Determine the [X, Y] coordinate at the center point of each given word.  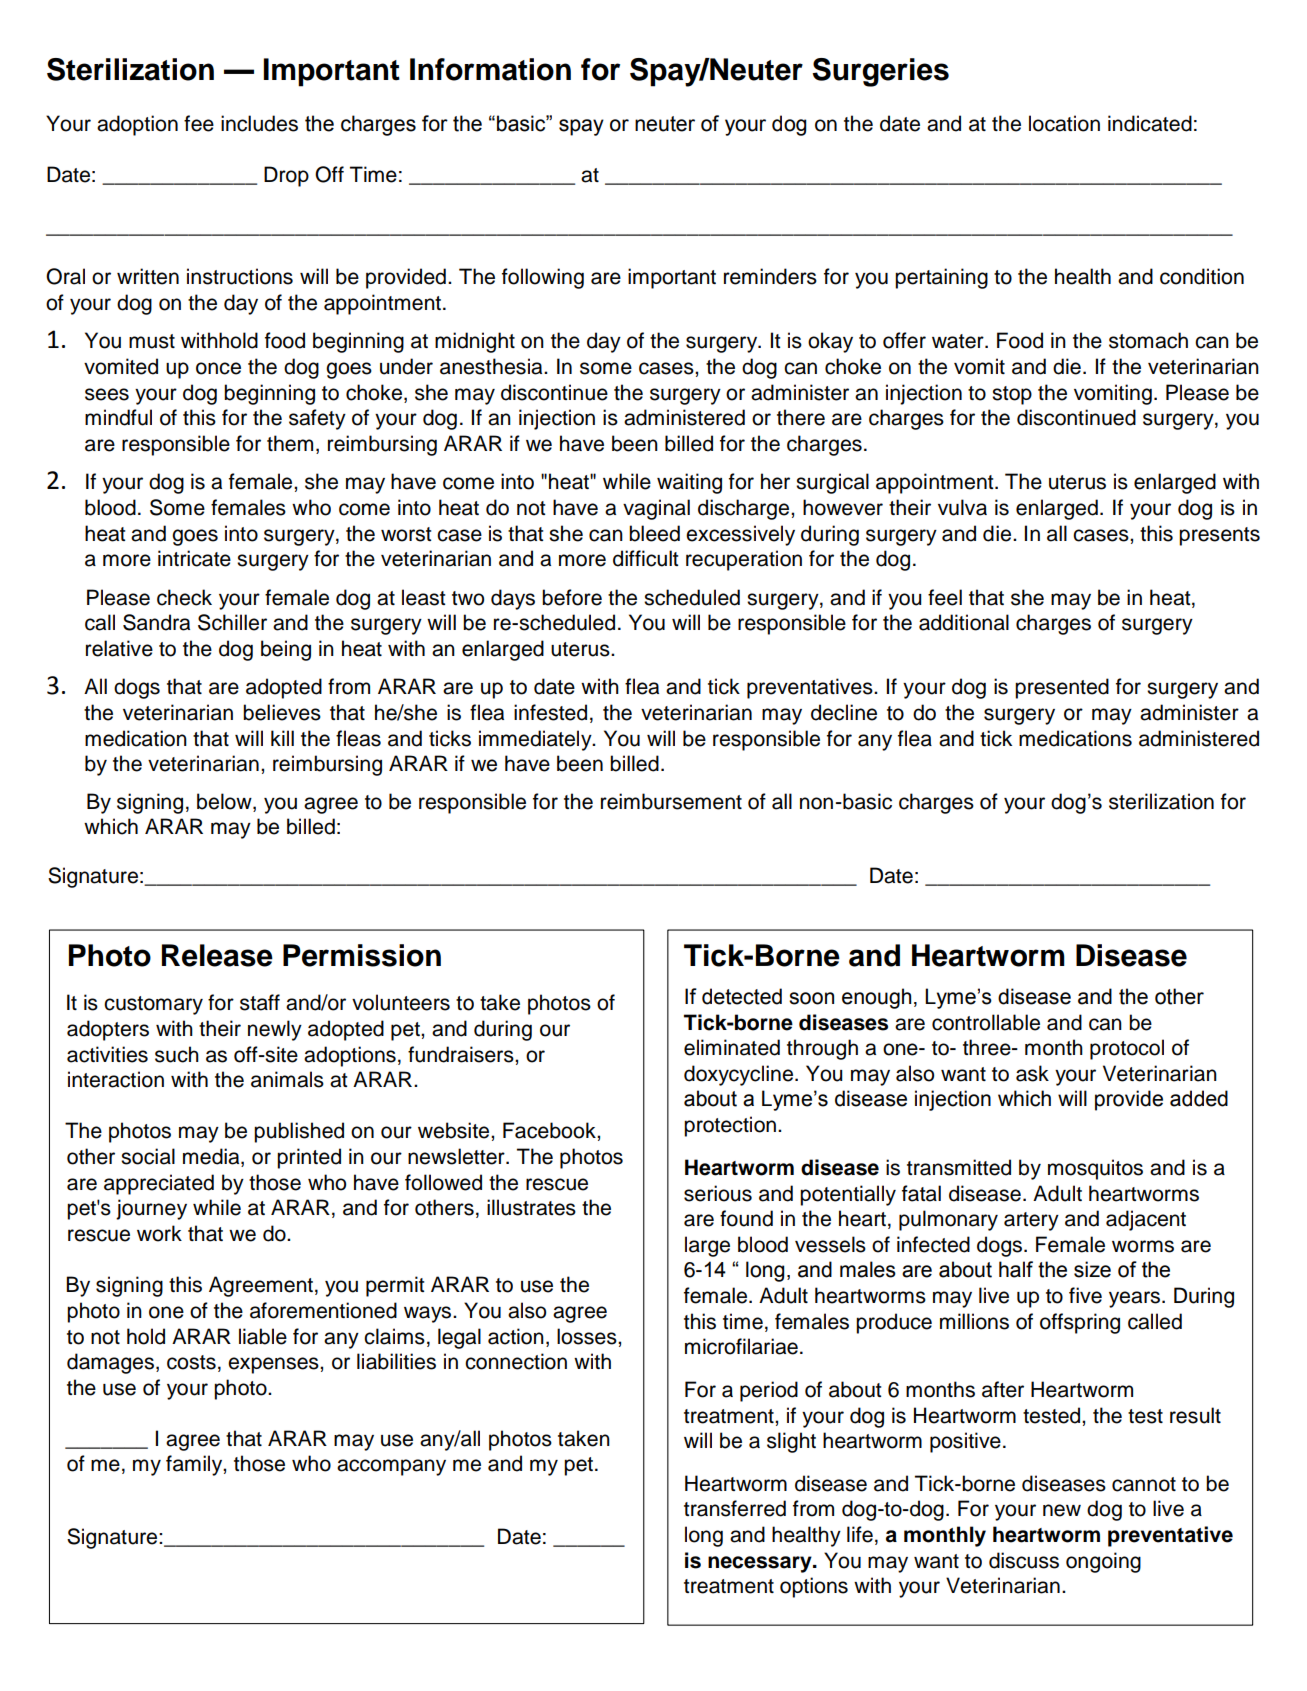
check [184, 597]
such [177, 1054]
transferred [735, 1508]
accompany [391, 1467]
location [1064, 123]
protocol [1127, 1049]
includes [259, 123]
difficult [645, 558]
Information [490, 69]
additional [964, 622]
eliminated [732, 1047]
